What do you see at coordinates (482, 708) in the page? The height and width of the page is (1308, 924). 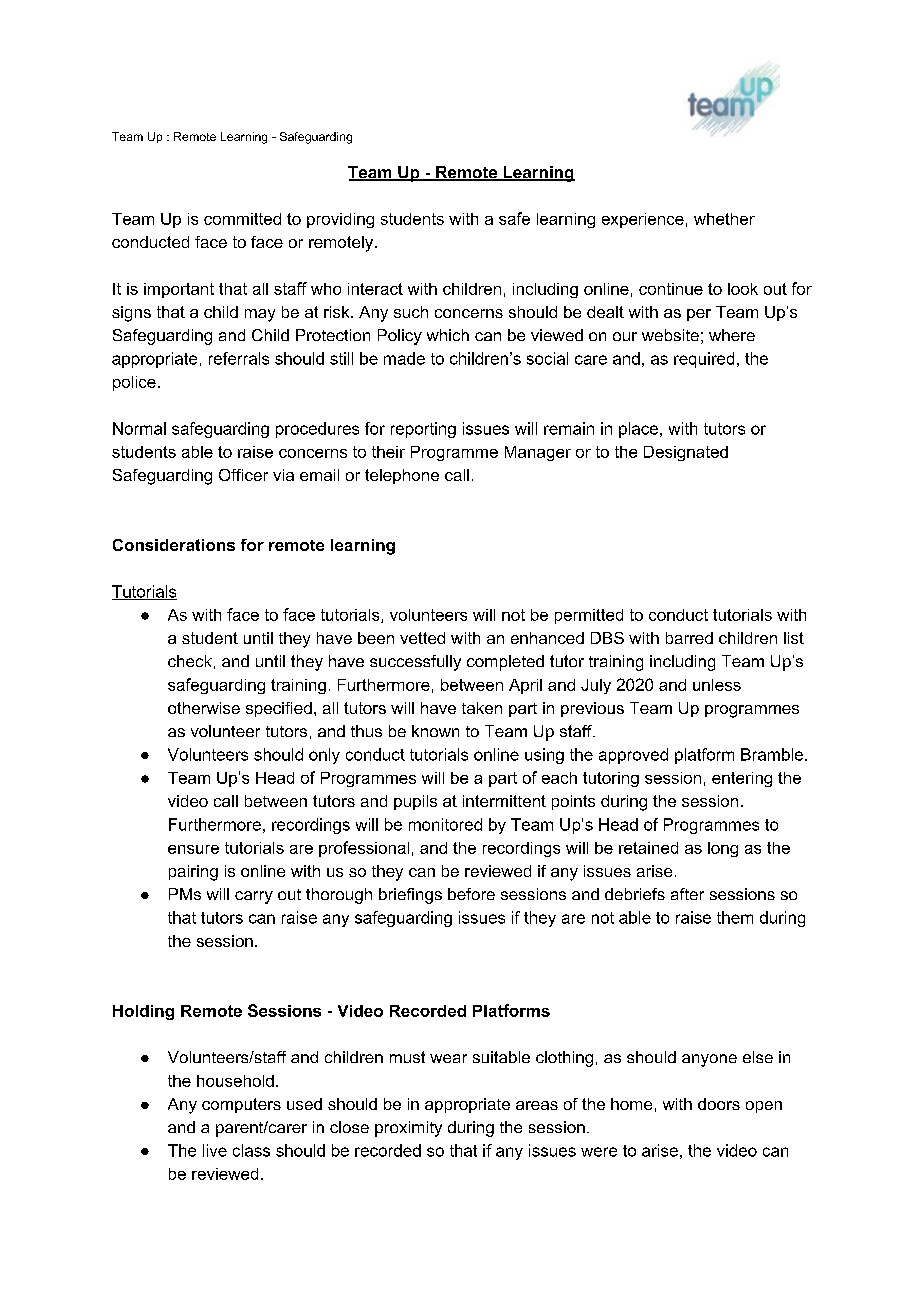 I see `taken` at bounding box center [482, 708].
